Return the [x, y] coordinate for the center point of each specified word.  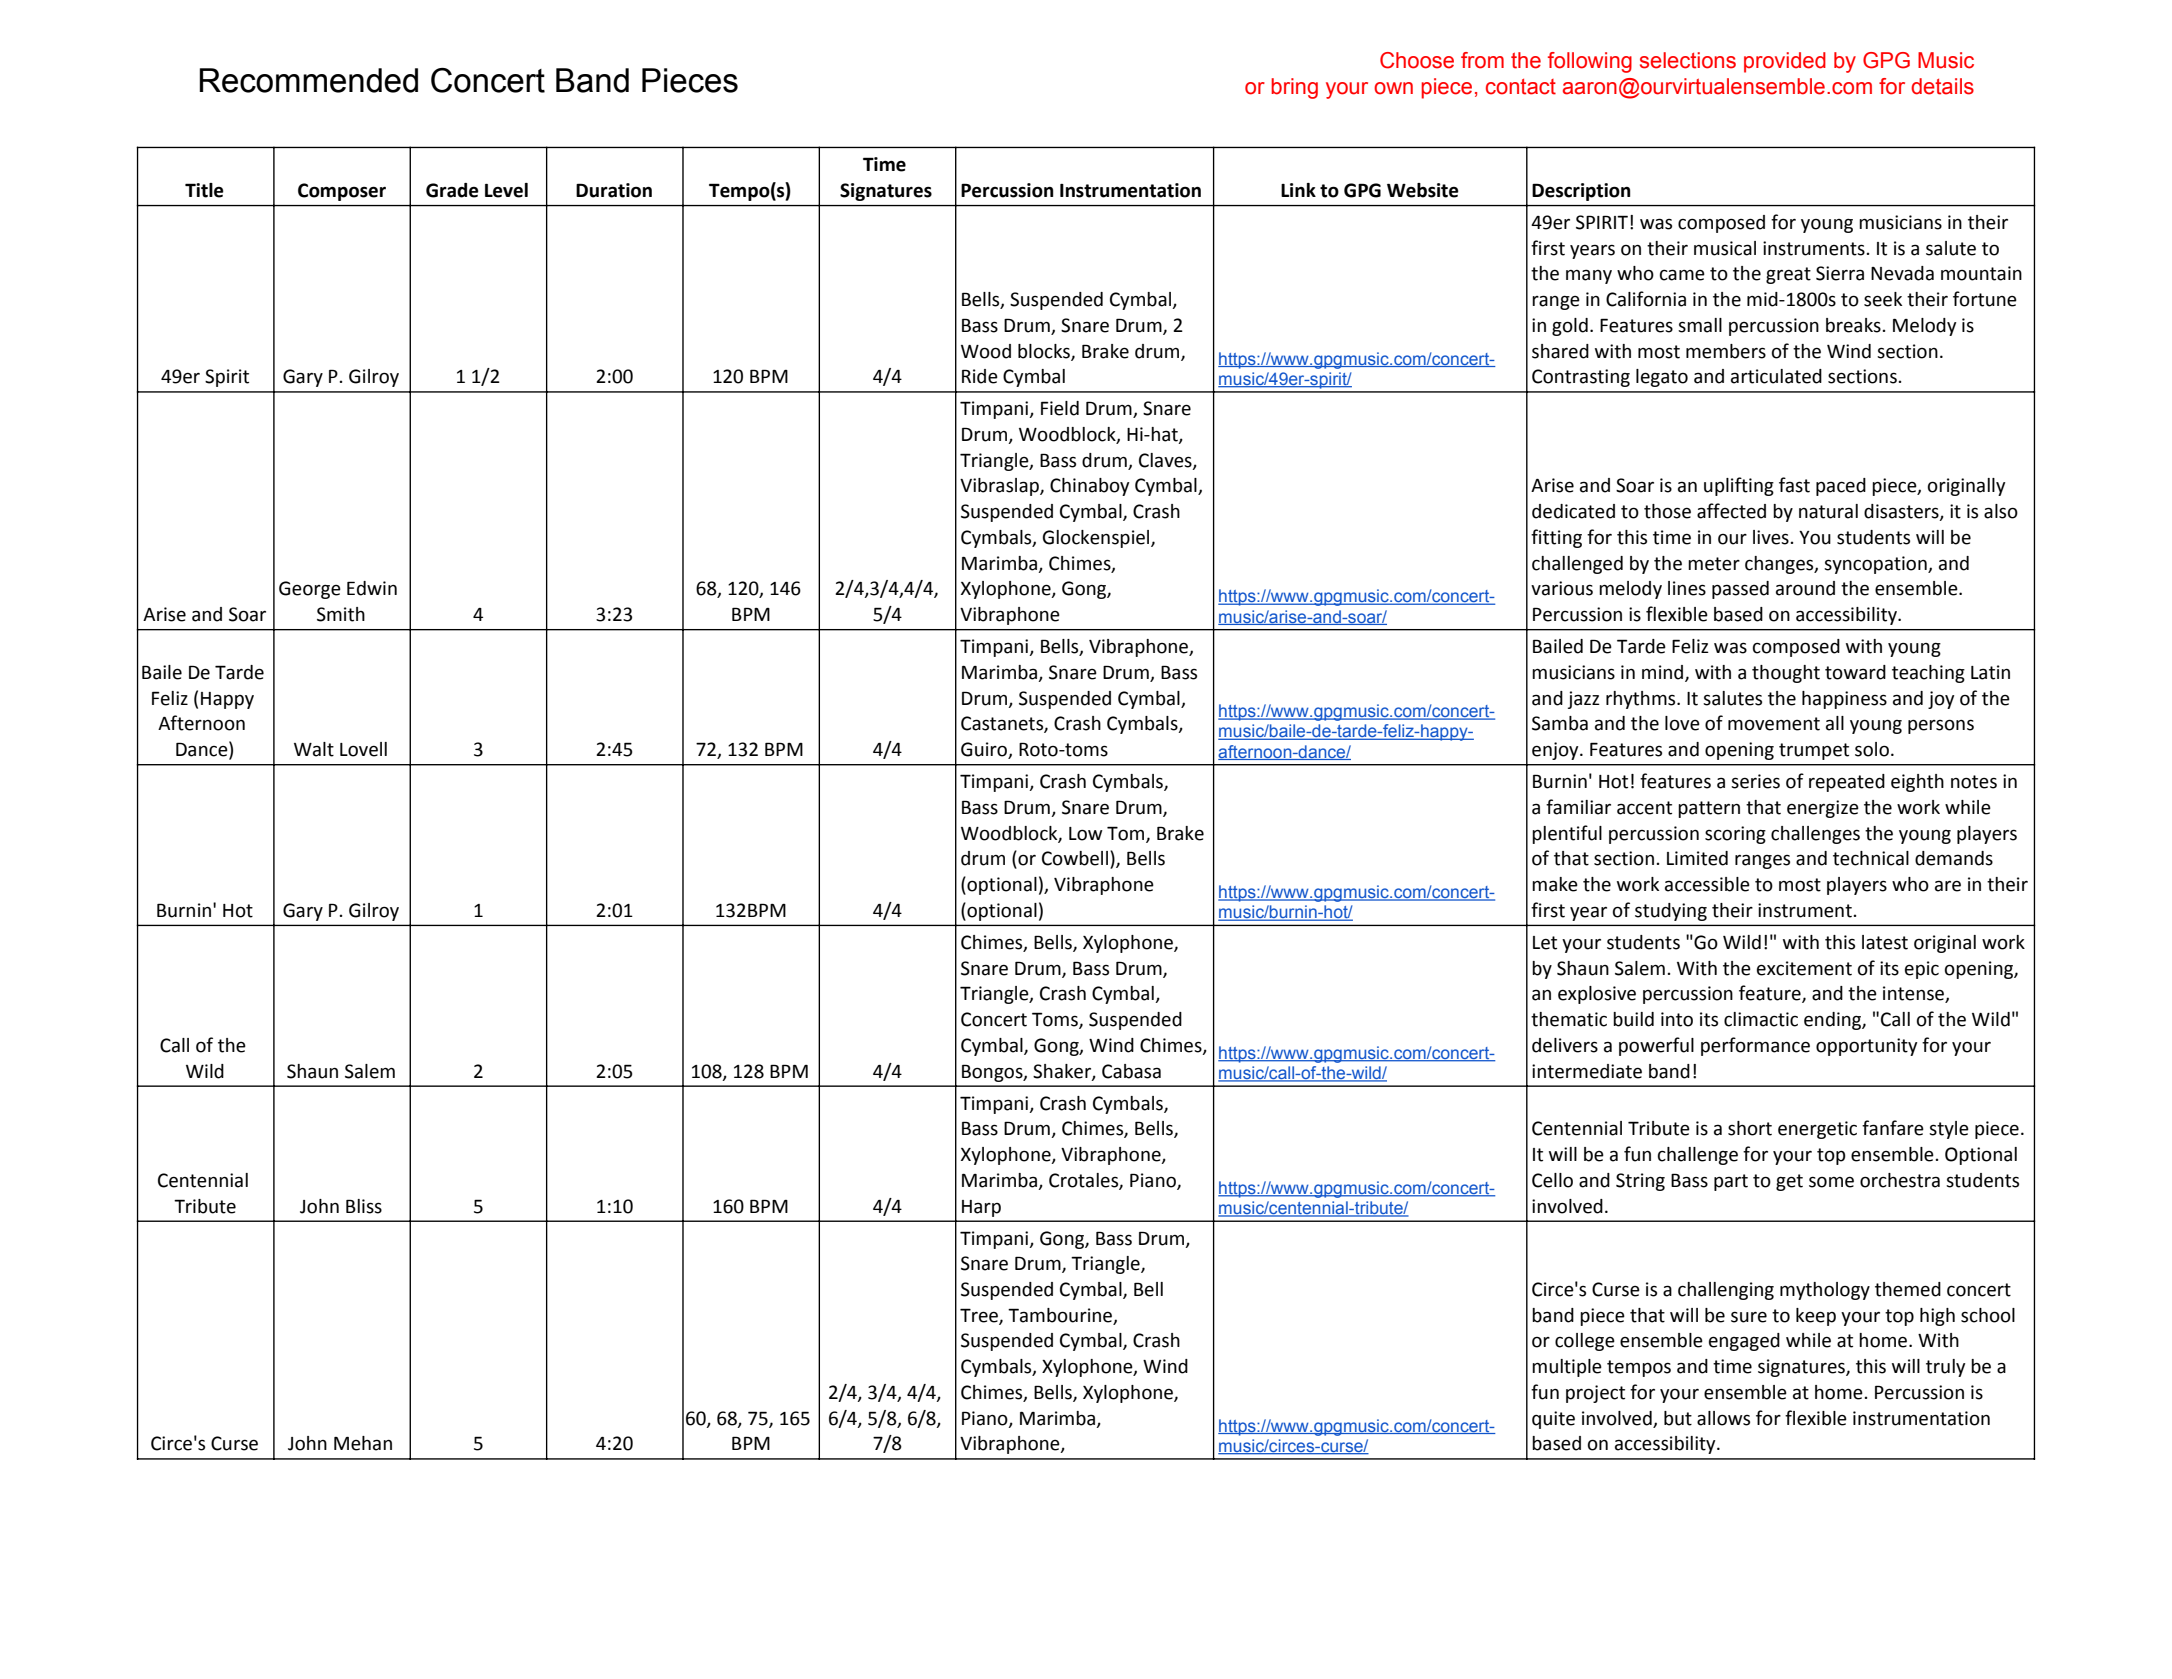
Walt [314, 749]
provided [1785, 62]
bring [1294, 88]
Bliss [364, 1206]
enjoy [1556, 751]
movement [1774, 724]
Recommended [308, 80]
